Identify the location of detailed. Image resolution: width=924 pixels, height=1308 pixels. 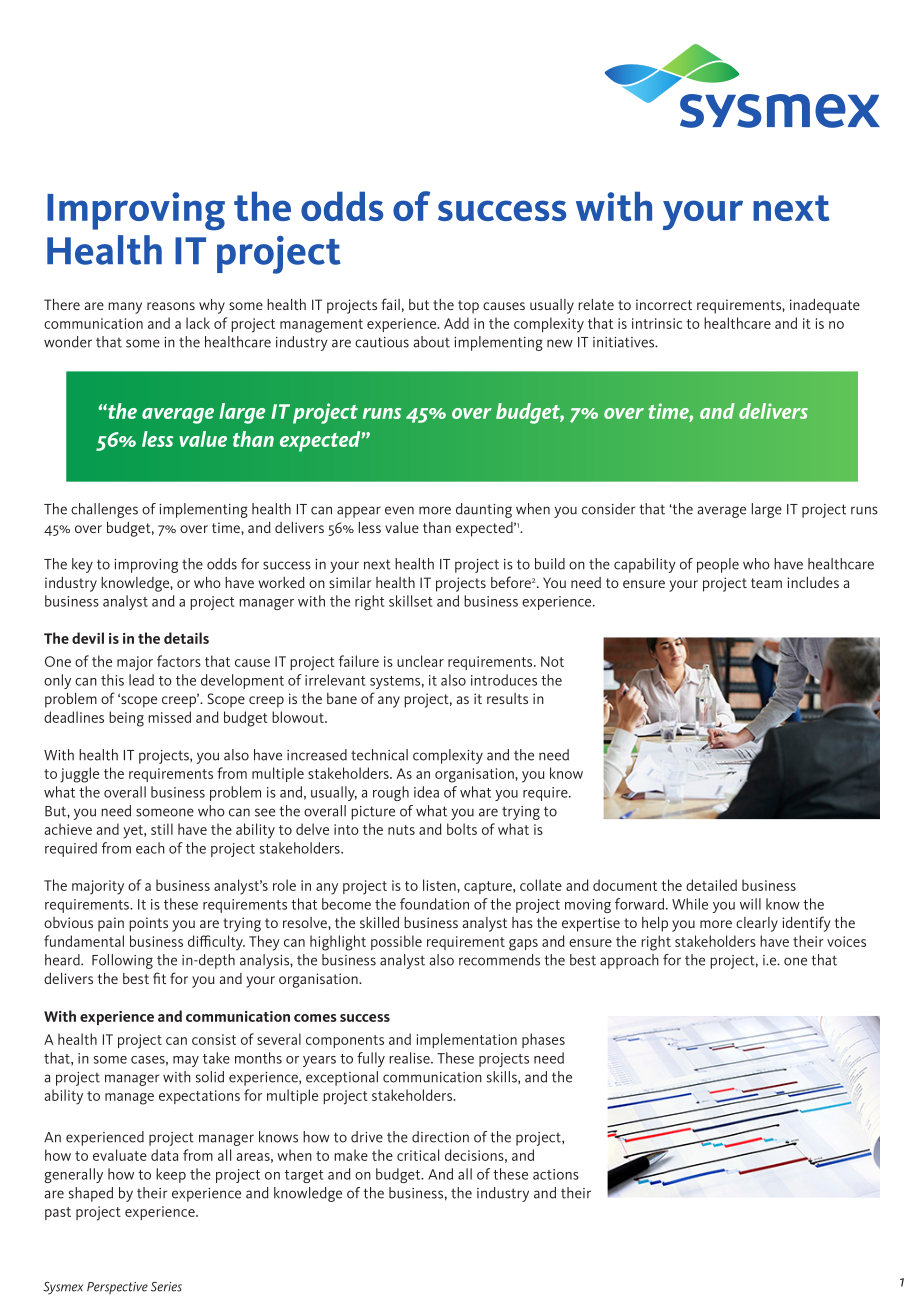
(711, 885).
